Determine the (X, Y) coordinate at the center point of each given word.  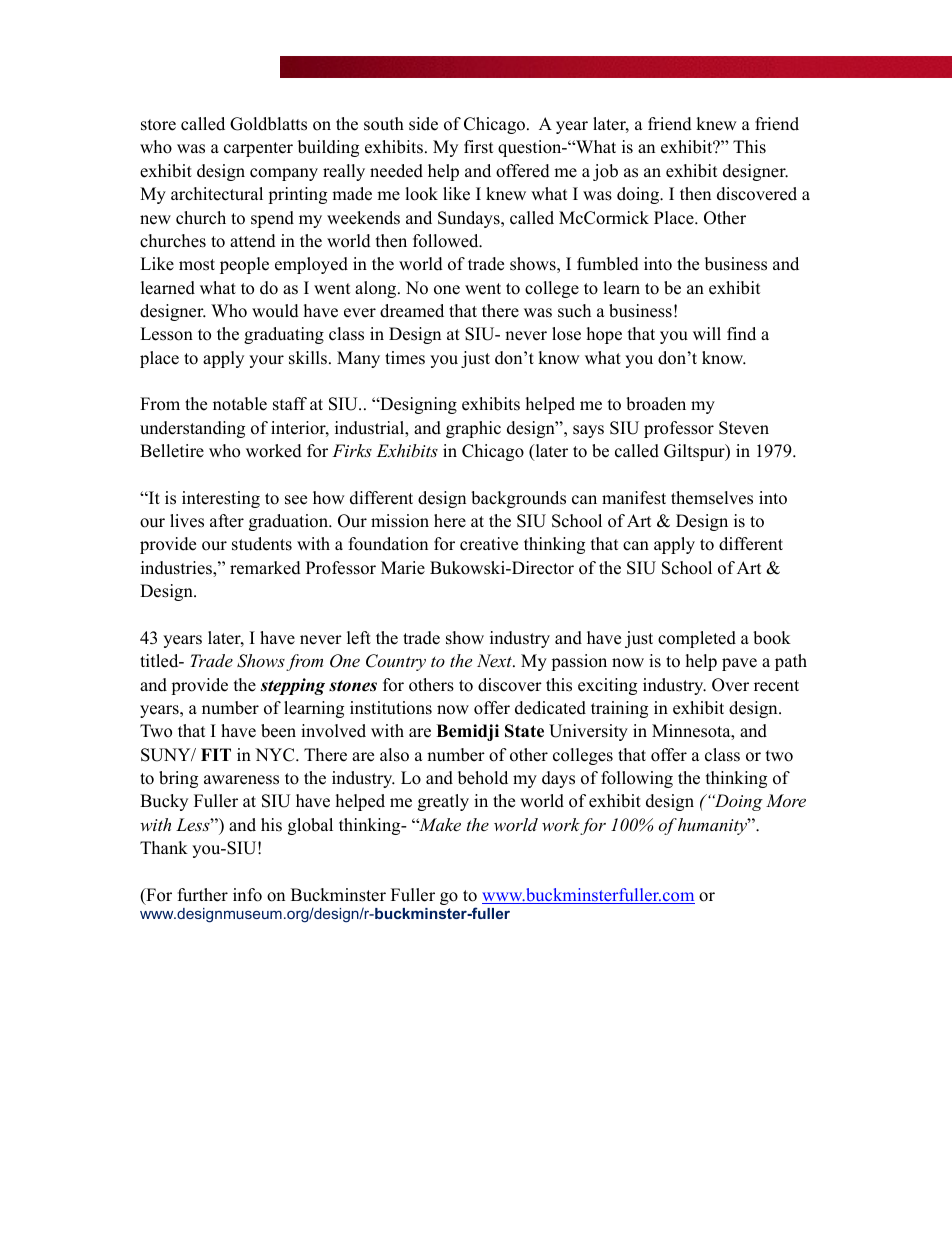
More (786, 800)
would (275, 311)
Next (495, 660)
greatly (443, 802)
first (479, 147)
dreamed (412, 311)
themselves (712, 498)
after (227, 521)
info (247, 895)
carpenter (258, 149)
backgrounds (518, 499)
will (707, 333)
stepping (293, 686)
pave (739, 664)
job (605, 172)
